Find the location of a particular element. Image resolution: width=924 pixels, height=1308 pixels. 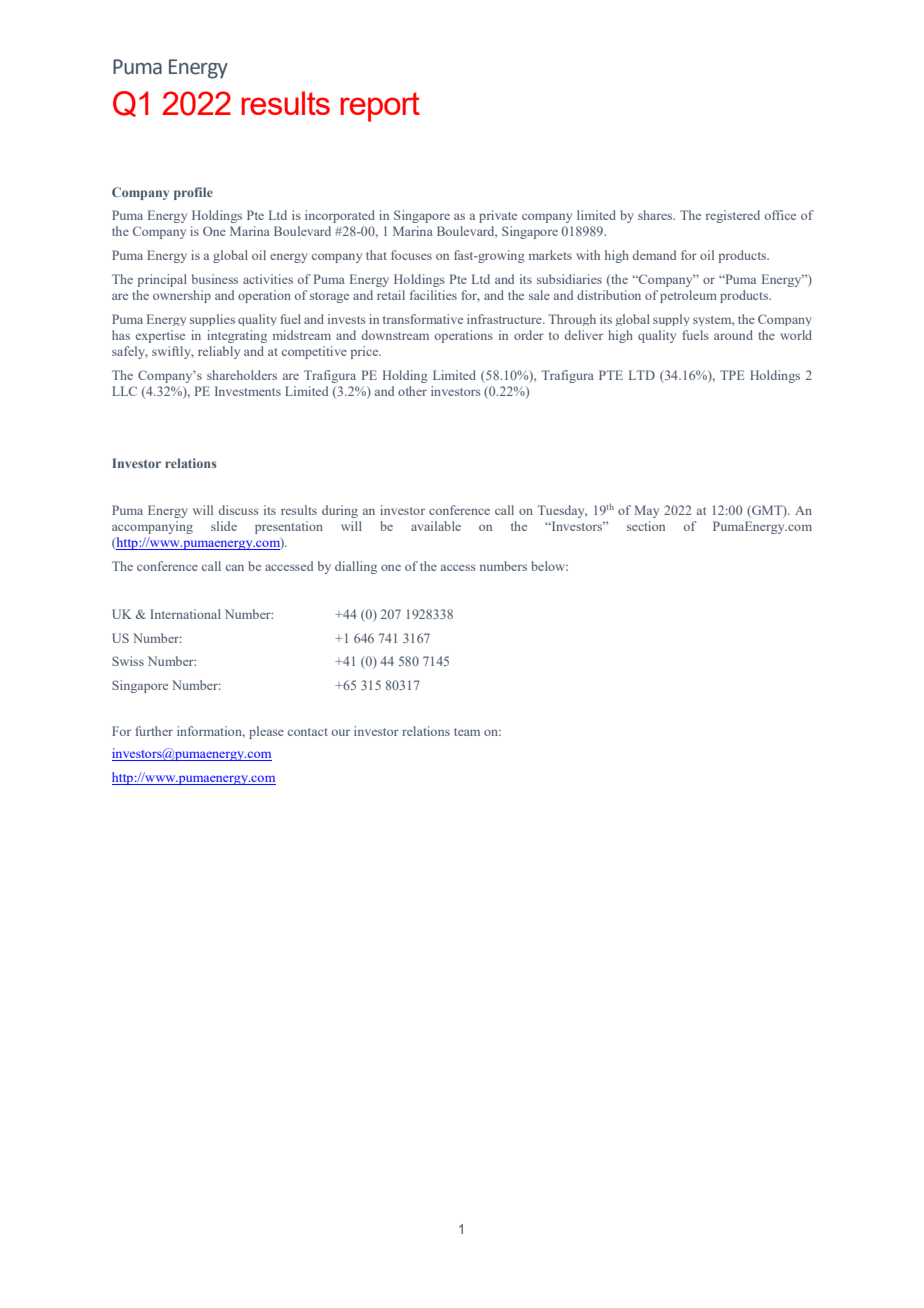

other is located at coordinates (412, 391).
